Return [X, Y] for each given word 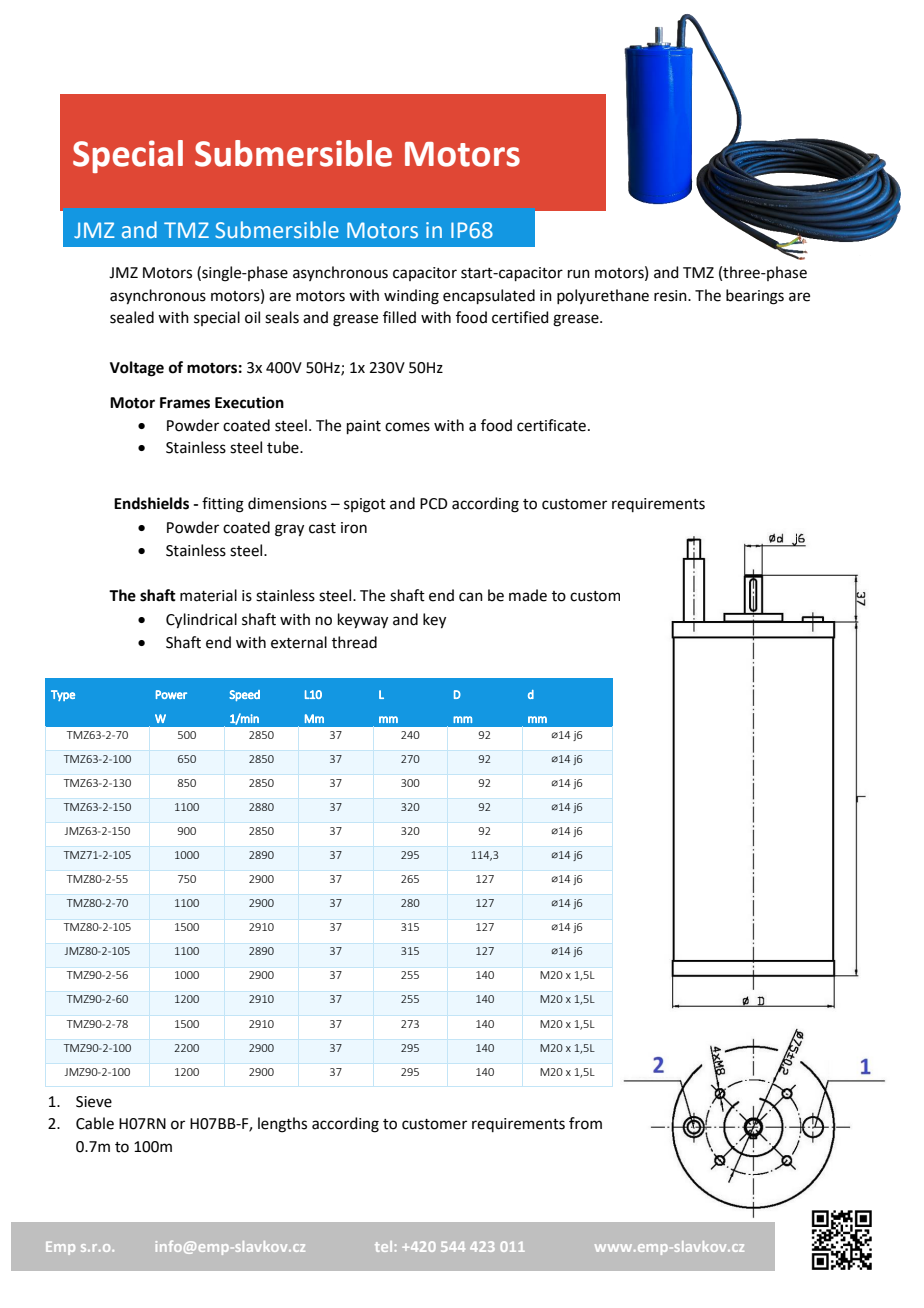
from [585, 1123]
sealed [132, 317]
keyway [363, 621]
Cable [95, 1123]
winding [411, 297]
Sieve [94, 1102]
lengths [282, 1125]
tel [383, 1246]
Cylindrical [201, 621]
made [528, 595]
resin [671, 296]
